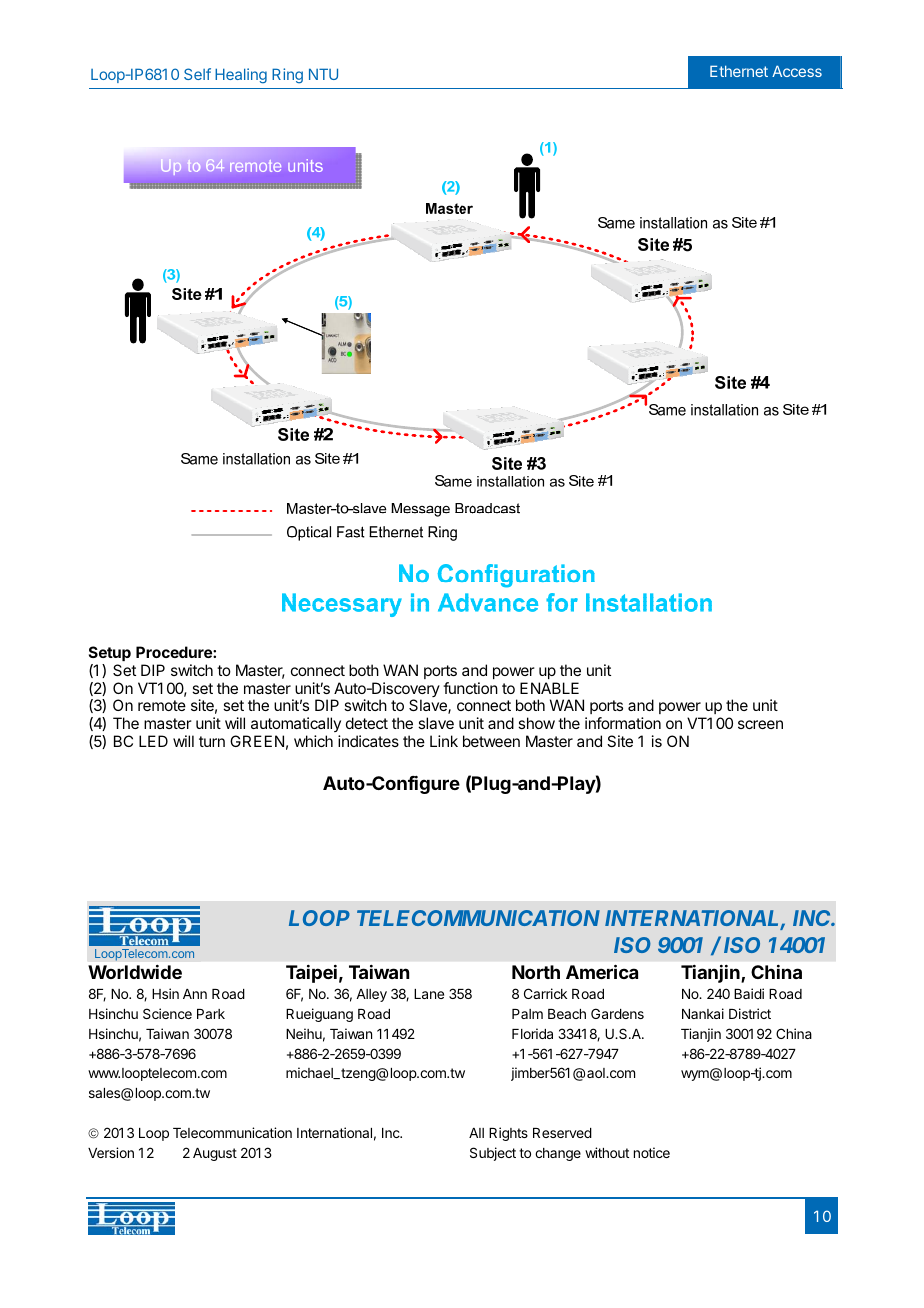 The width and height of the page is (924, 1308). What do you see at coordinates (493, 1154) in the page?
I see `Subject` at bounding box center [493, 1154].
